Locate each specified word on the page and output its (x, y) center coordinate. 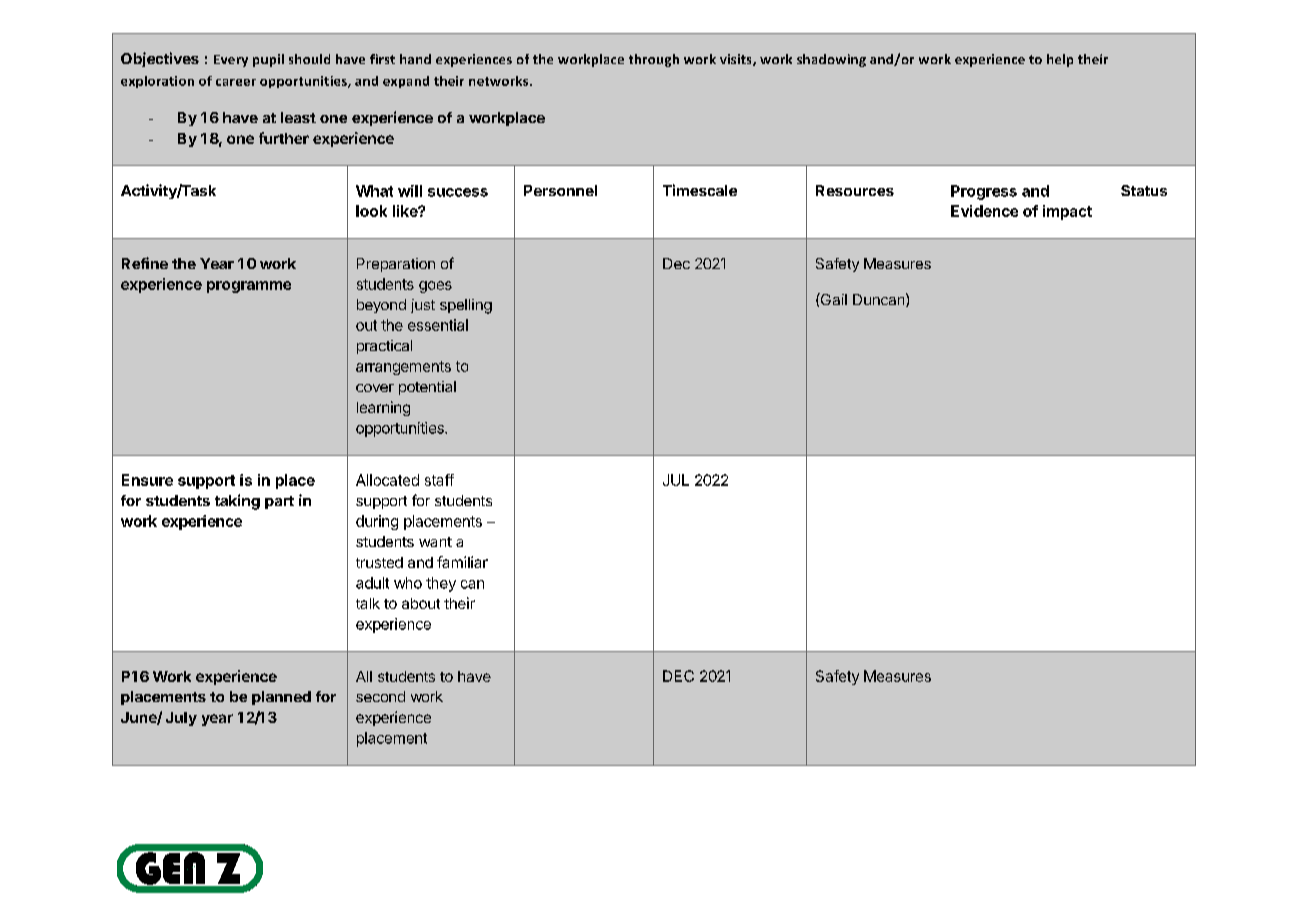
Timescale (700, 190)
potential (427, 388)
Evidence (984, 211)
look (371, 211)
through (654, 60)
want (435, 542)
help (1060, 60)
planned (281, 698)
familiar (462, 562)
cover (375, 388)
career (236, 82)
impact (1067, 212)
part (279, 502)
